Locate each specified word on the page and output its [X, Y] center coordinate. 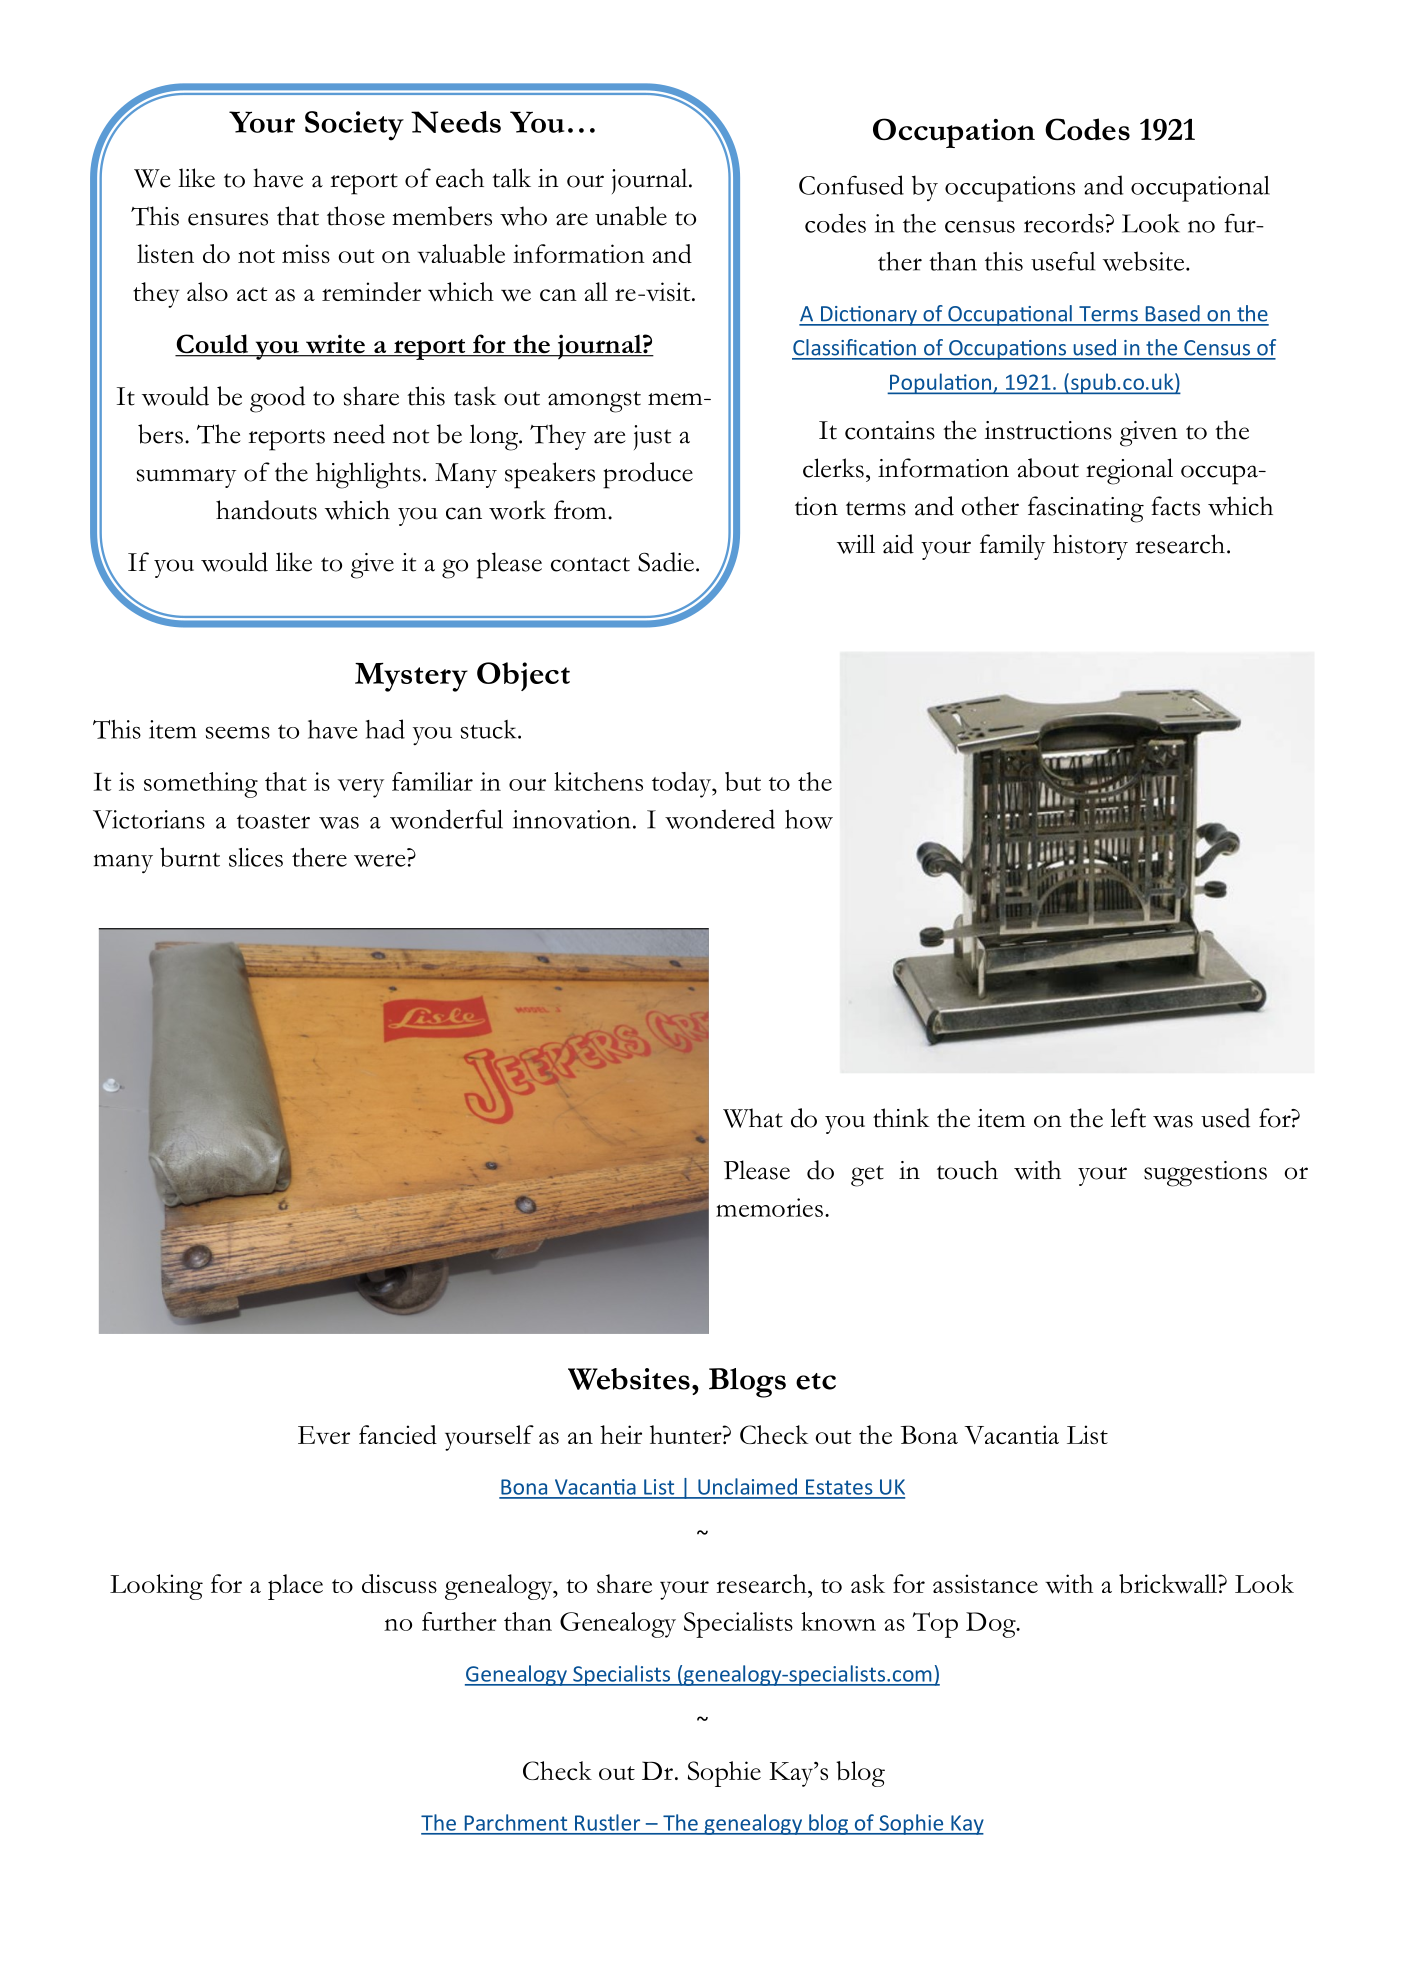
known [838, 1621]
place [295, 1587]
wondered [720, 819]
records [1064, 223]
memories [769, 1207]
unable [631, 216]
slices [256, 857]
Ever [324, 1435]
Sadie [666, 562]
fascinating [1086, 509]
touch [967, 1170]
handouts [266, 510]
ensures [228, 219]
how [809, 819]
